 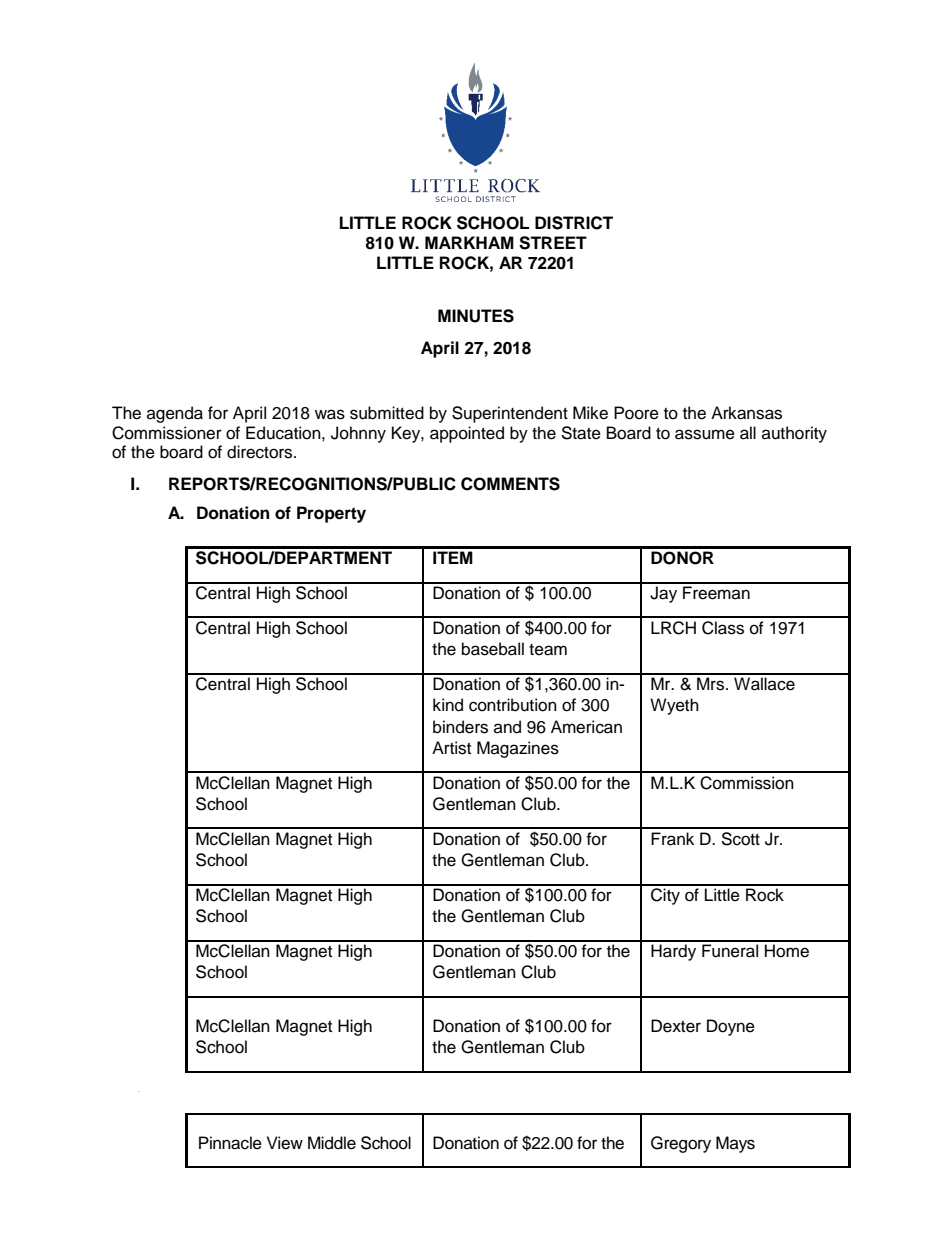 What do you see at coordinates (493, 649) in the image?
I see `baseball` at bounding box center [493, 649].
